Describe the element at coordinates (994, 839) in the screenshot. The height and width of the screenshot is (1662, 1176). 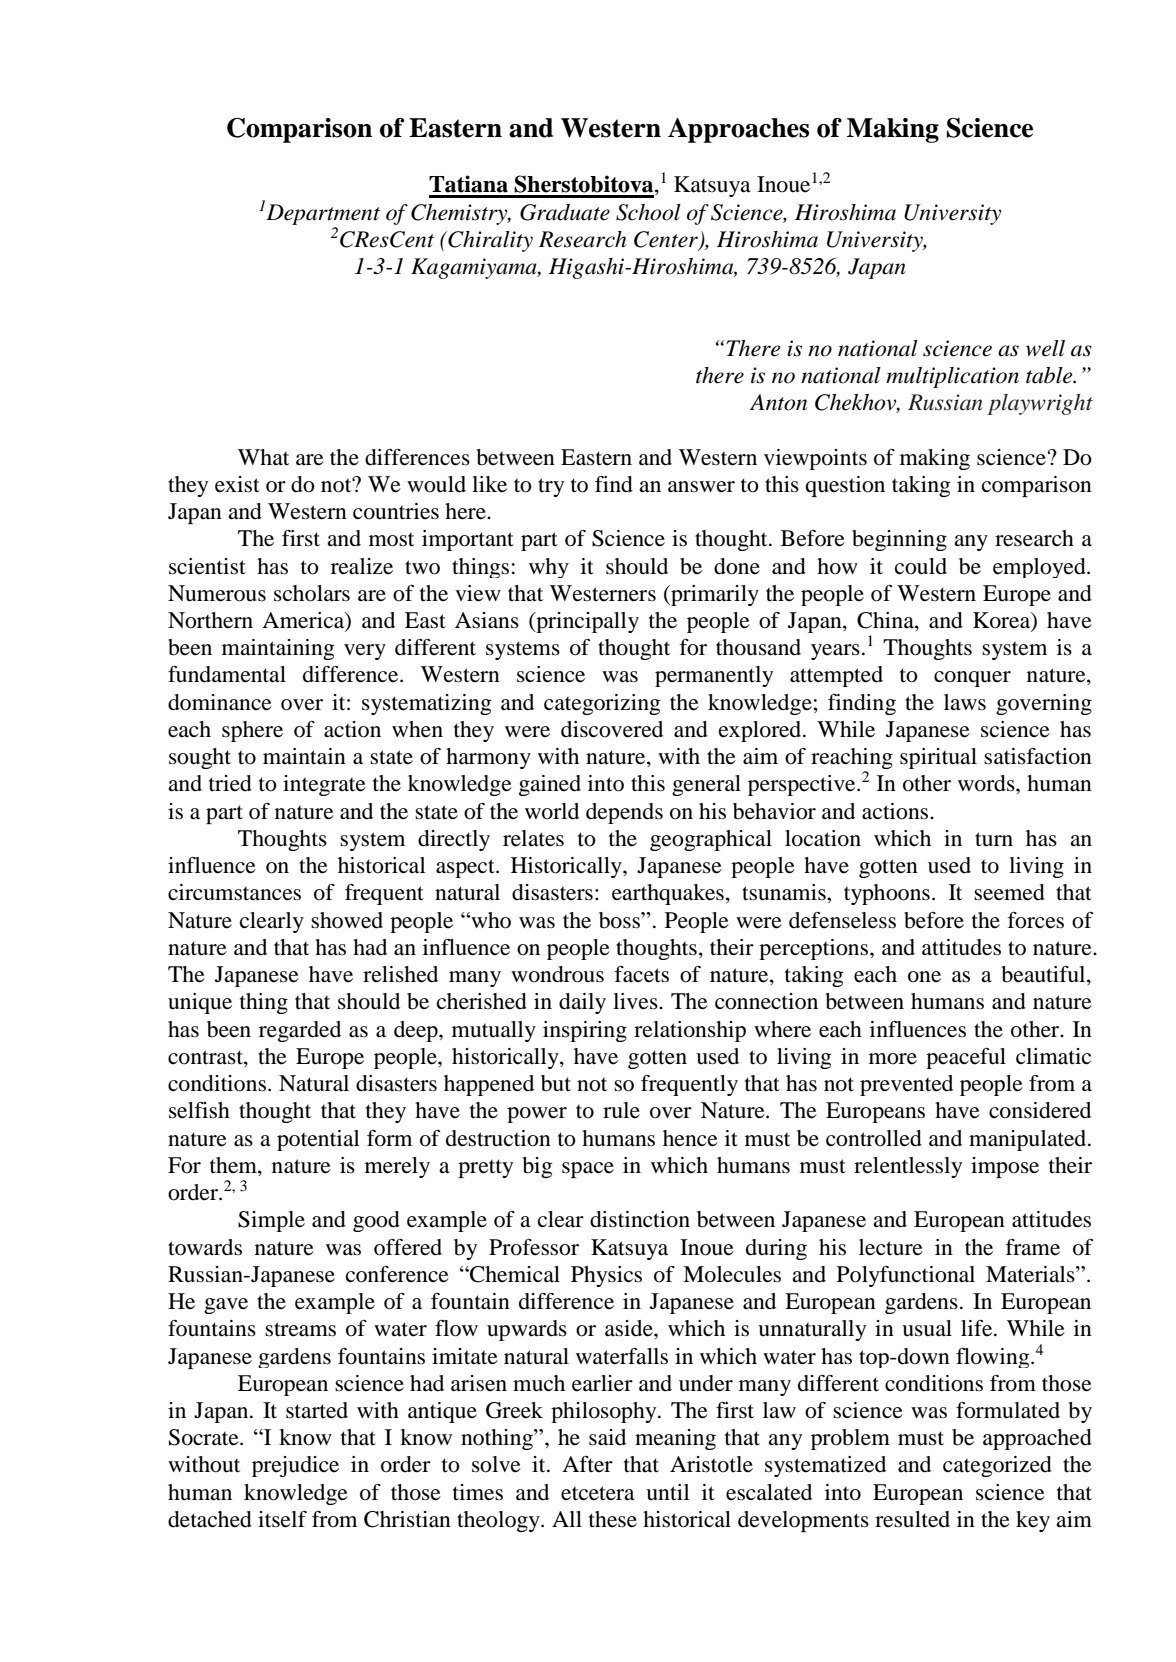
I see `turn` at that location.
